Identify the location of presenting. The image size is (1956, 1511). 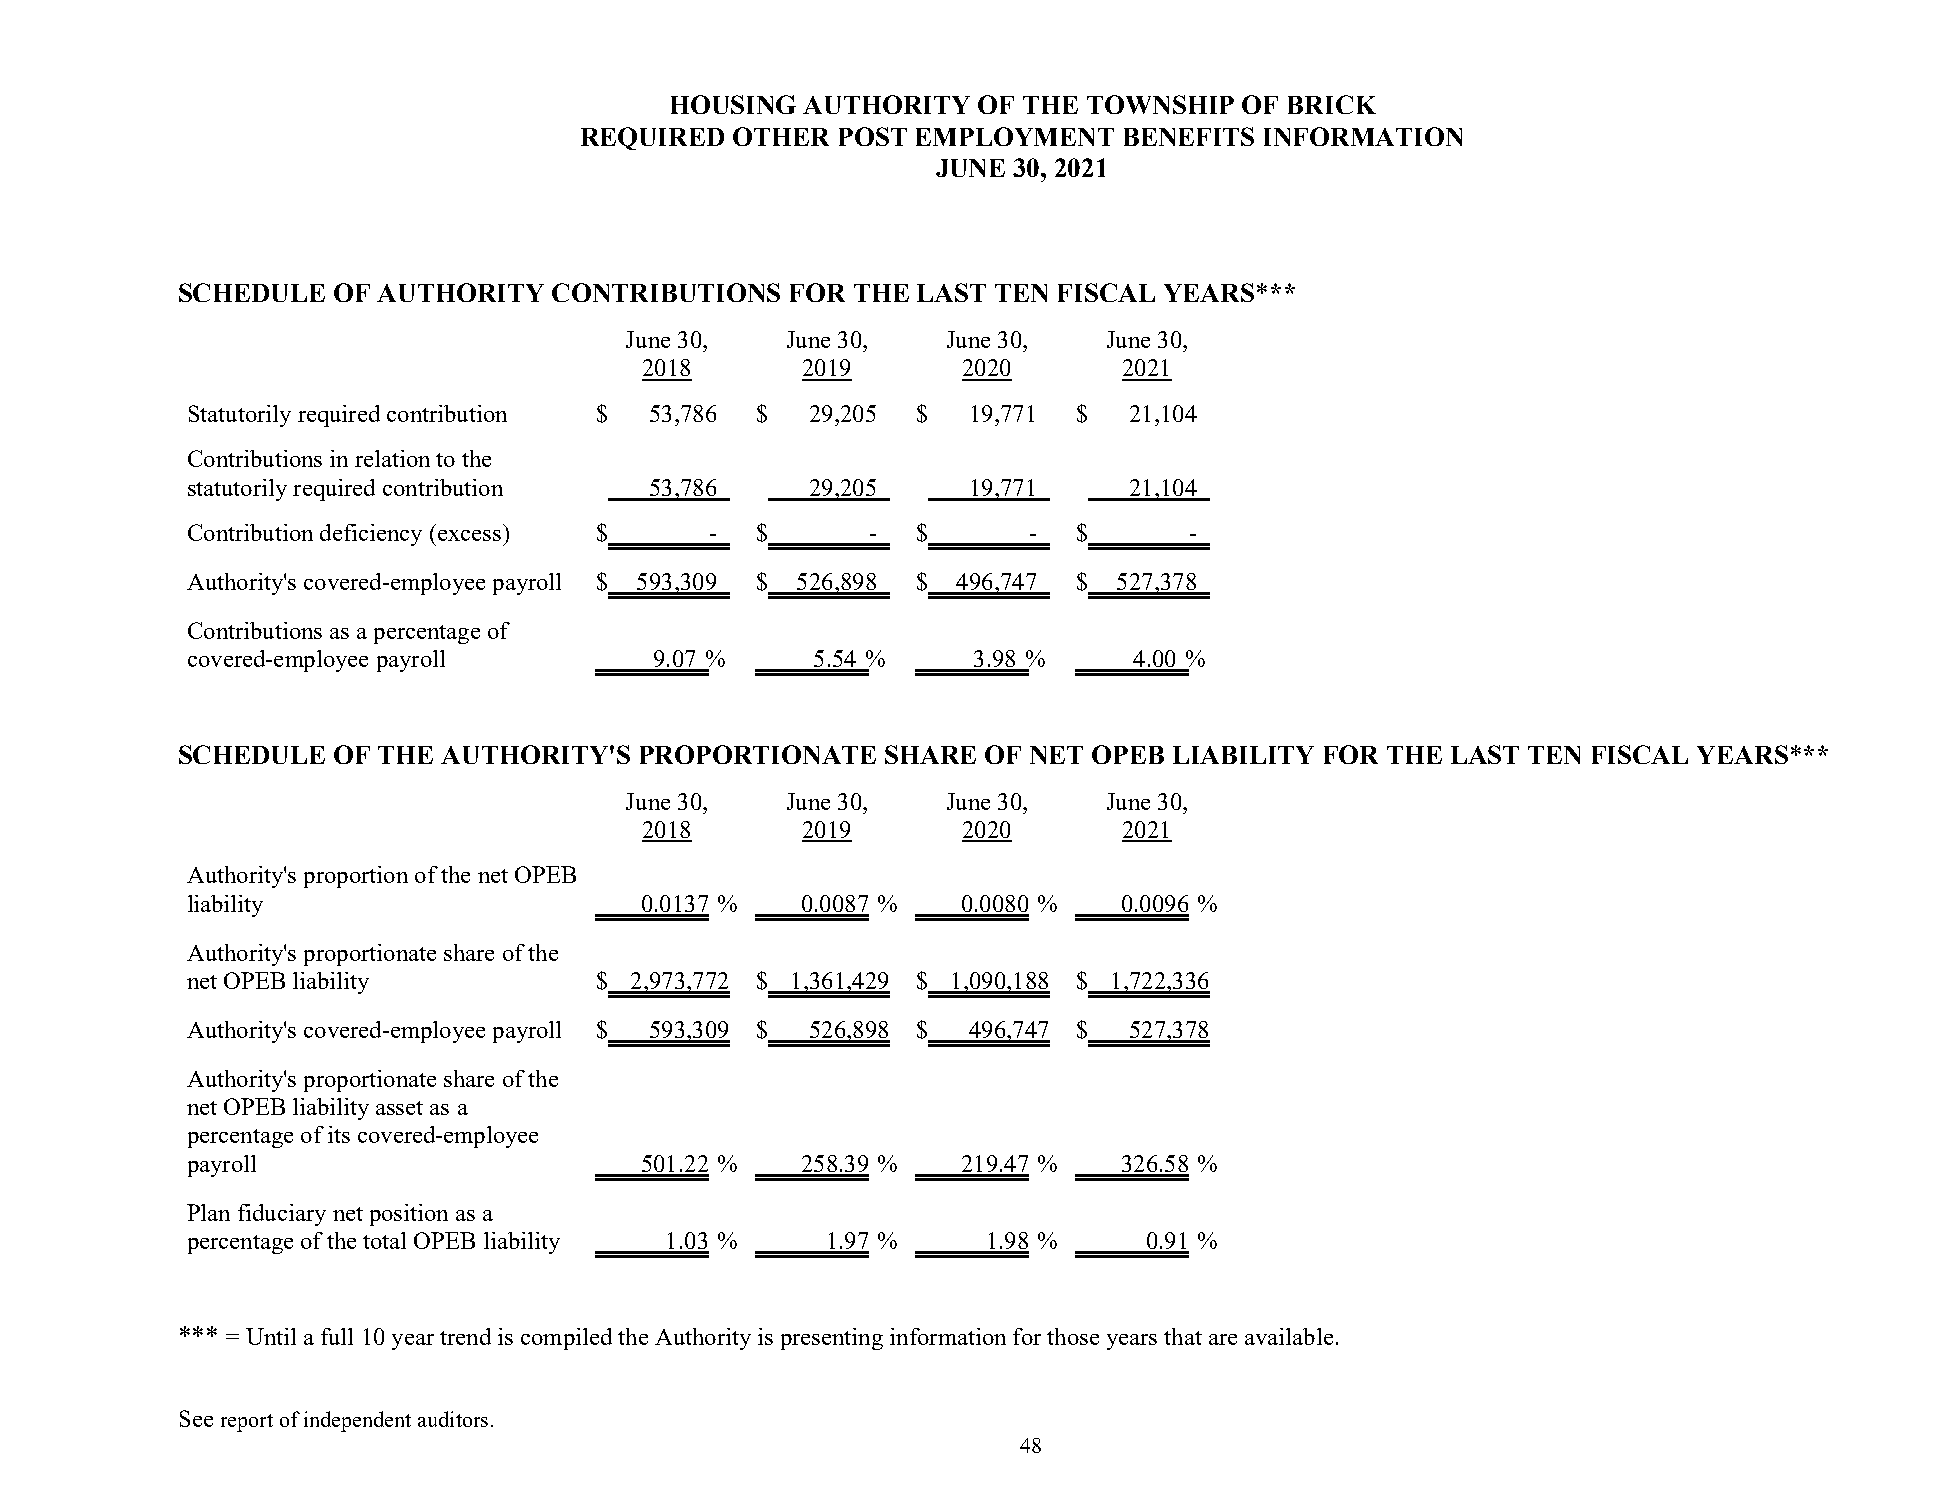
(832, 1339).
